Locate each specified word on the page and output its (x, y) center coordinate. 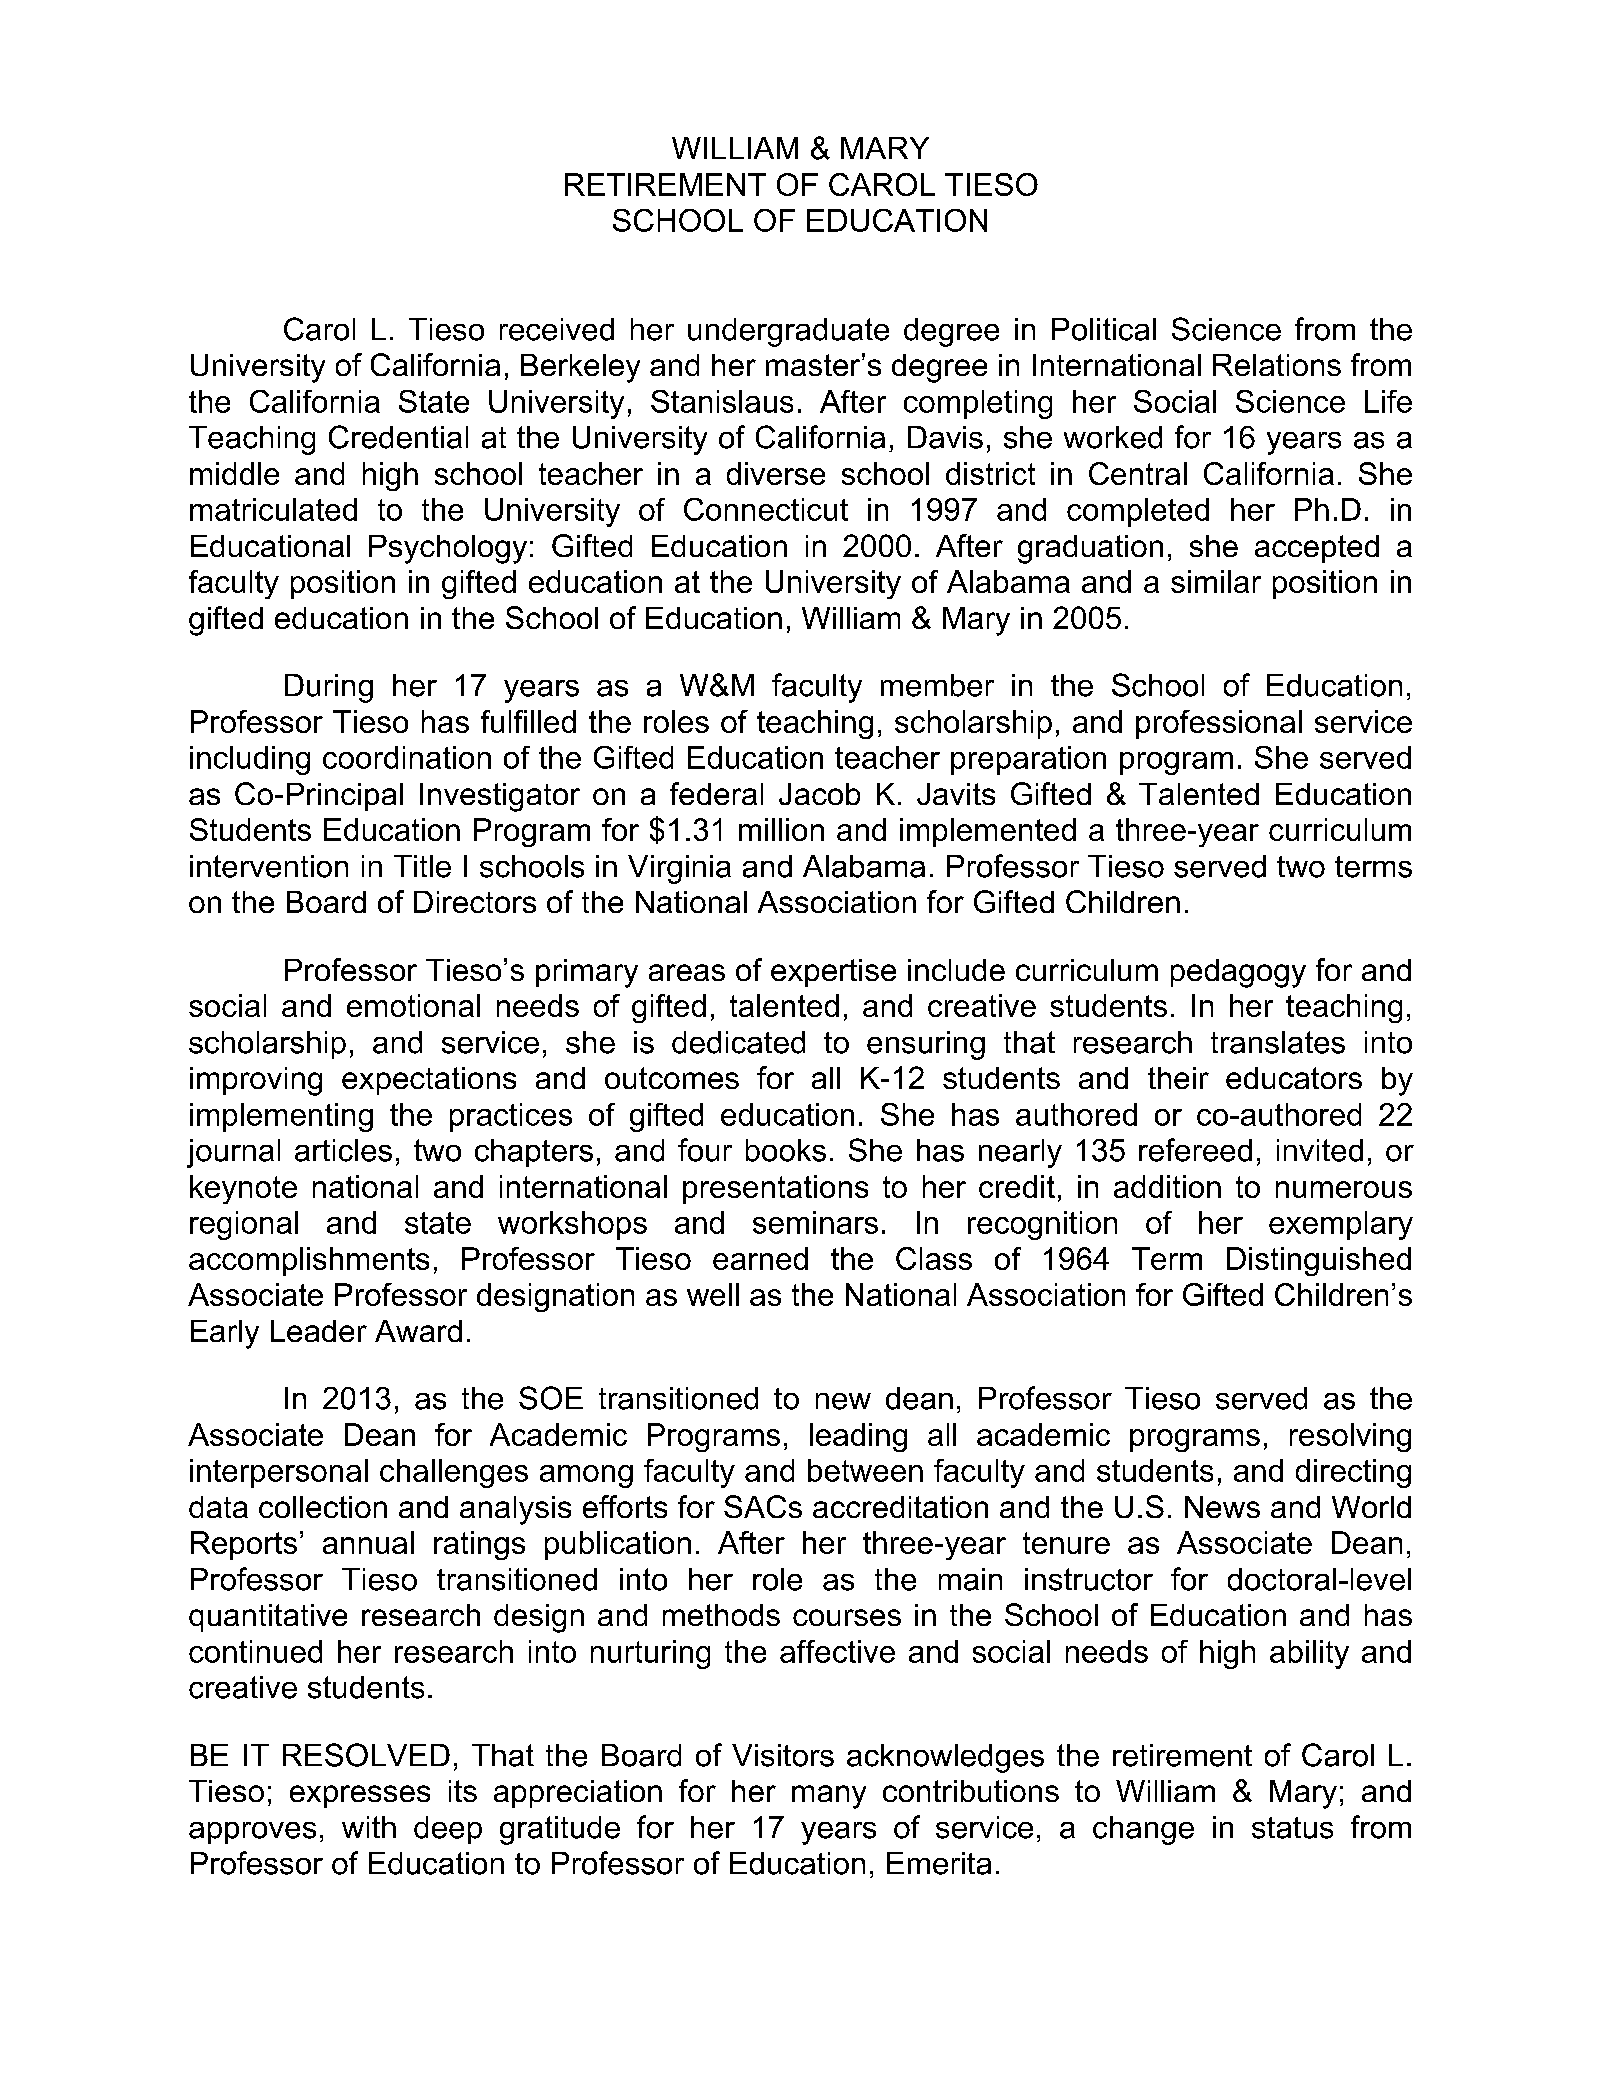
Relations (1277, 365)
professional (1219, 724)
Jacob (819, 794)
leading (858, 1437)
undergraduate (788, 332)
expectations (429, 1081)
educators (1294, 1078)
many (829, 1797)
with (369, 1827)
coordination (407, 757)
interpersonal (279, 1473)
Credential (398, 437)
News (1222, 1507)
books (786, 1150)
